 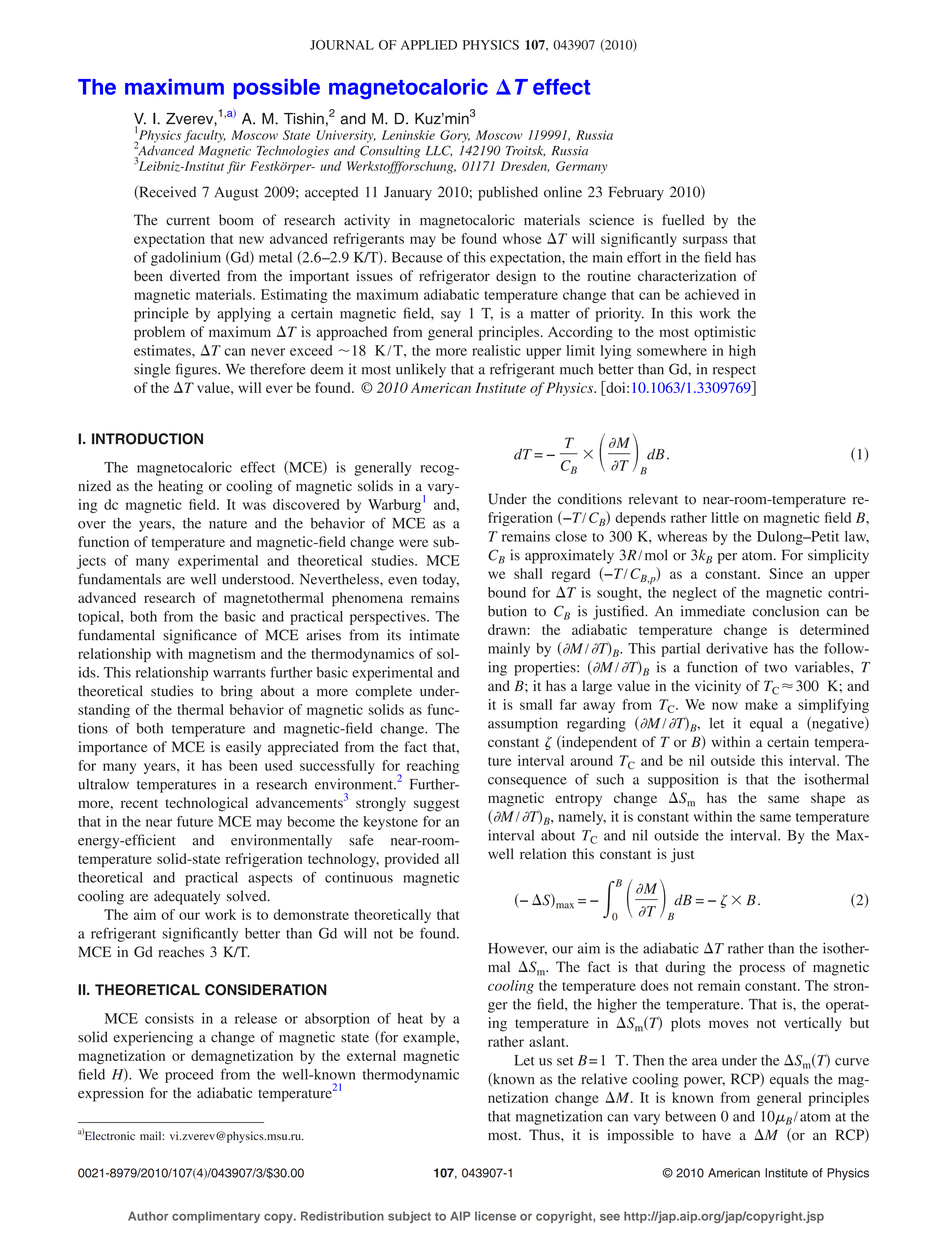 What do you see at coordinates (762, 970) in the page?
I see `process` at bounding box center [762, 970].
